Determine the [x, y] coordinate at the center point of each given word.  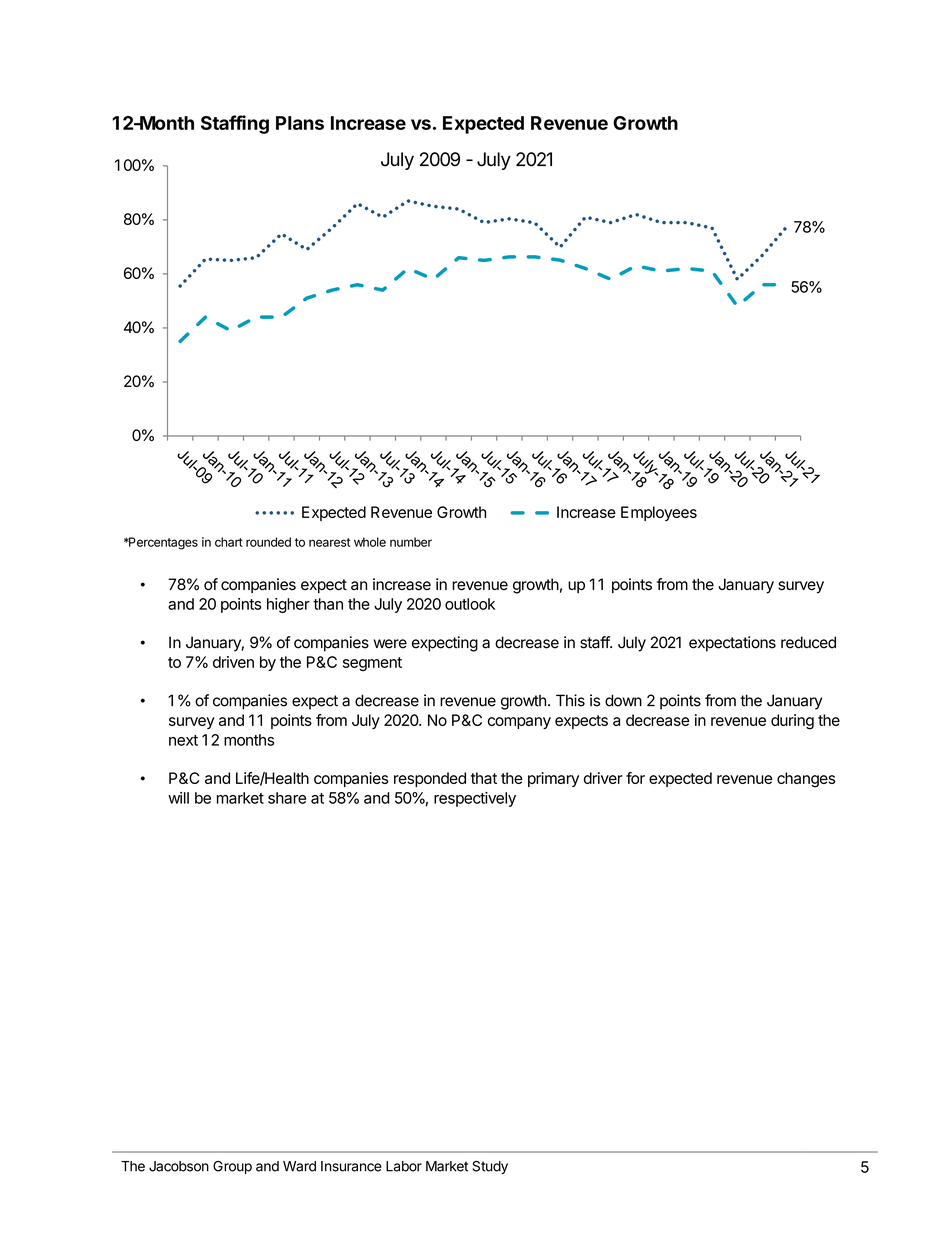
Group [232, 1167]
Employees [659, 513]
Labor [404, 1166]
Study [490, 1167]
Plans [300, 123]
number [411, 542]
